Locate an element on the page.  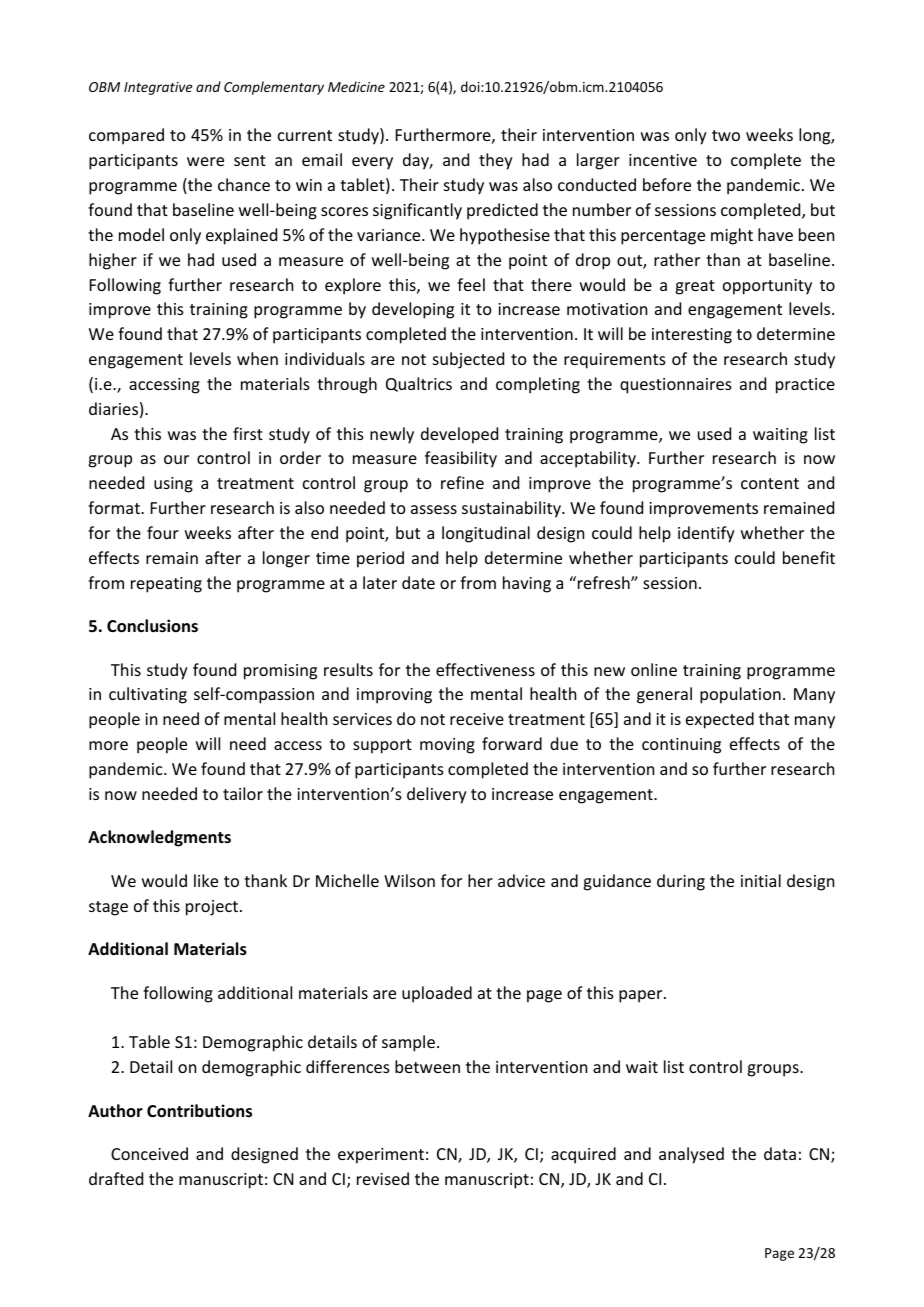
revised is located at coordinates (383, 1178).
